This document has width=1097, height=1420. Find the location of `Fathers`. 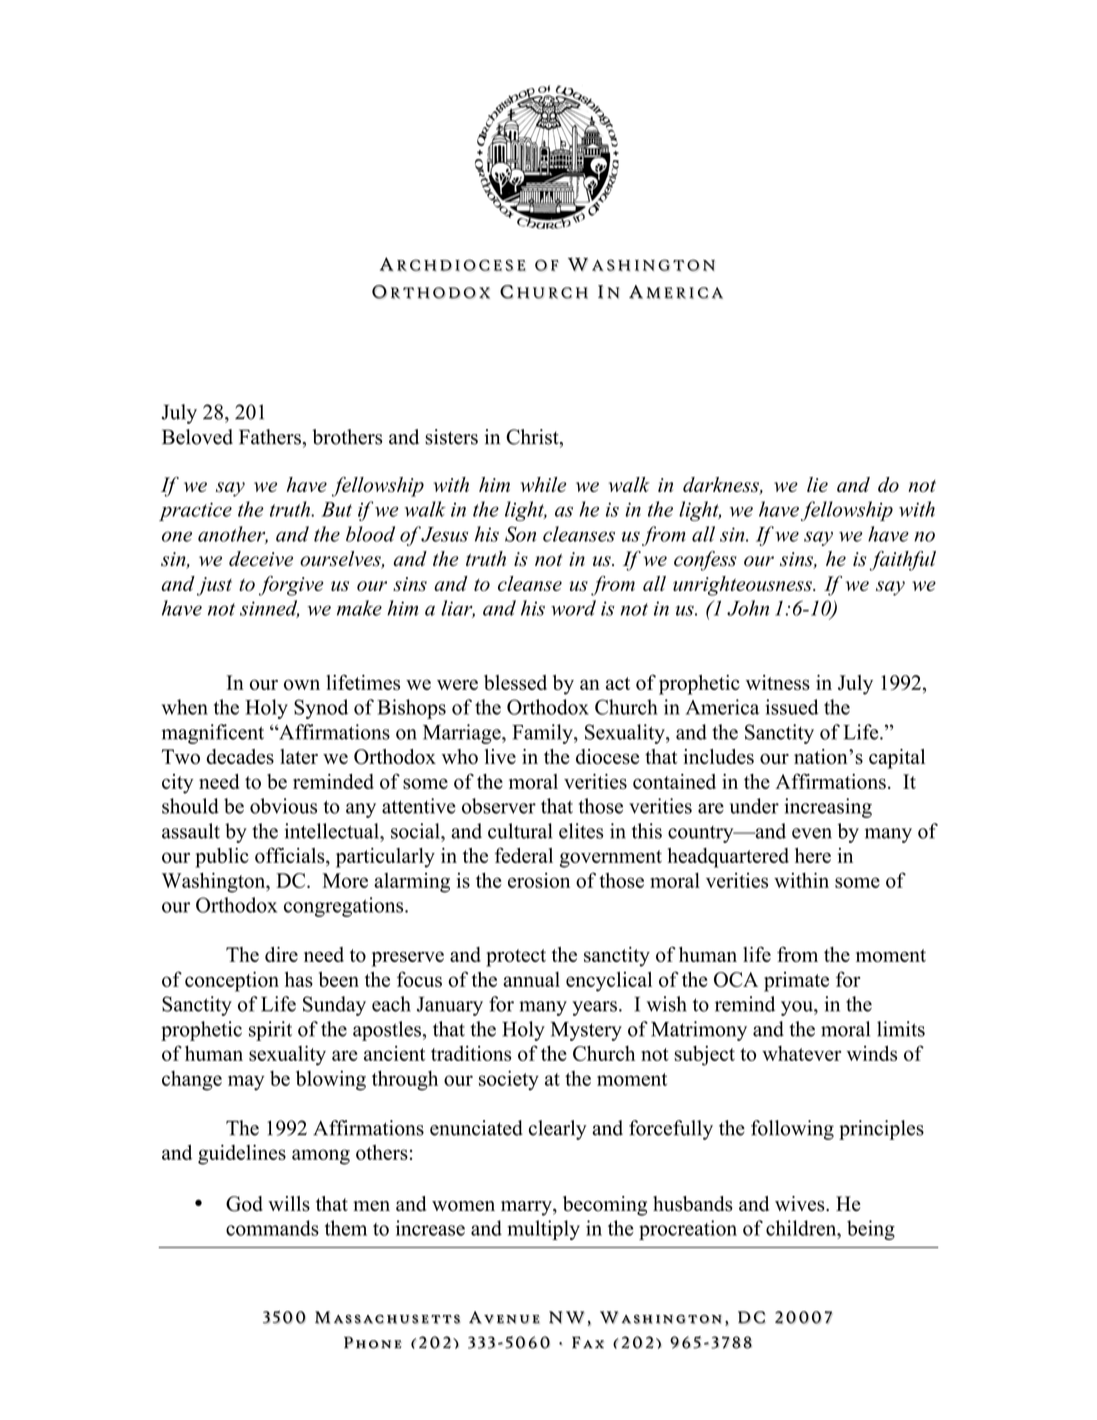

Fathers is located at coordinates (270, 437).
